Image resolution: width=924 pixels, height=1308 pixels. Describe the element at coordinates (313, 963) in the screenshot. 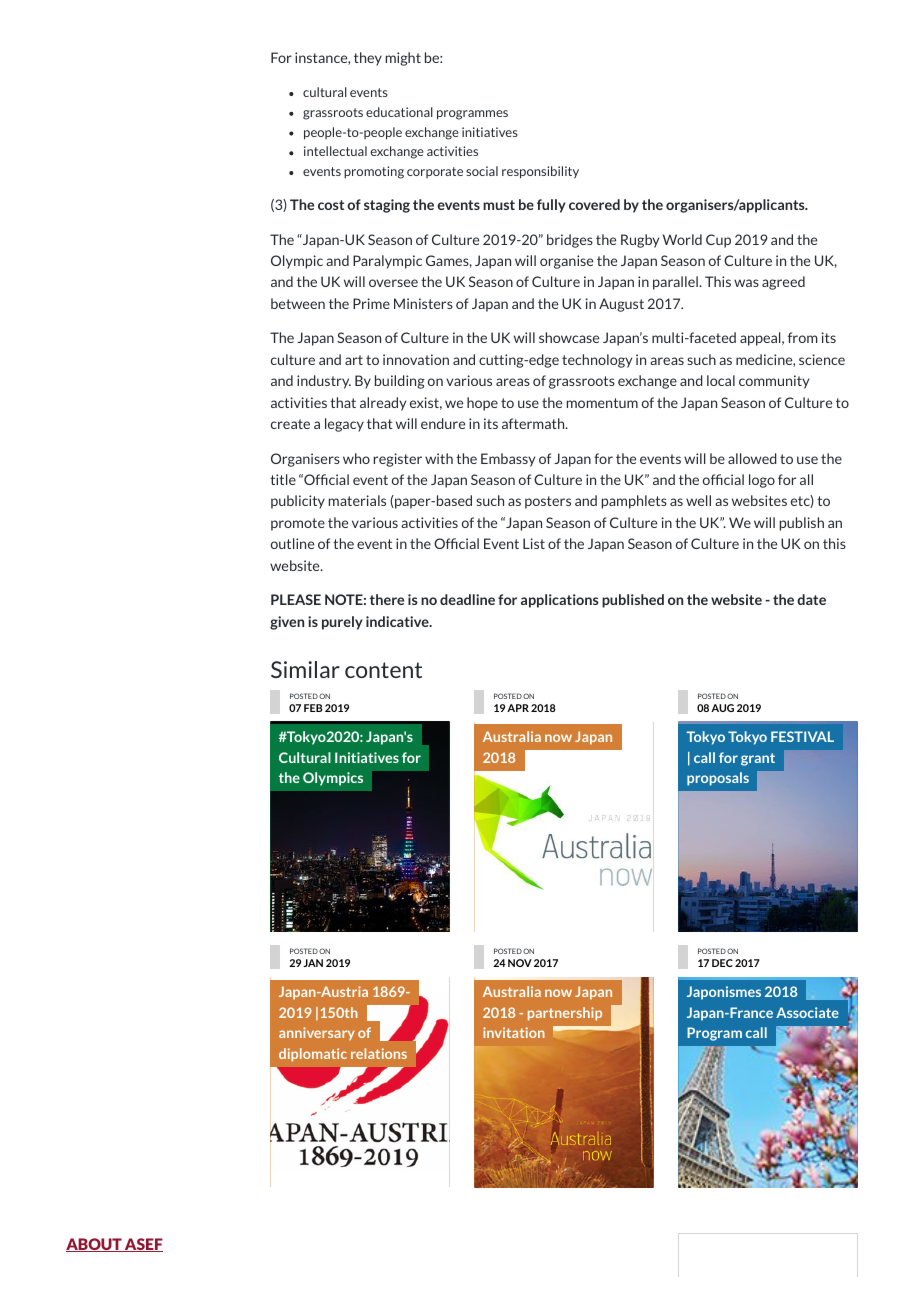

I see `JAN` at that location.
